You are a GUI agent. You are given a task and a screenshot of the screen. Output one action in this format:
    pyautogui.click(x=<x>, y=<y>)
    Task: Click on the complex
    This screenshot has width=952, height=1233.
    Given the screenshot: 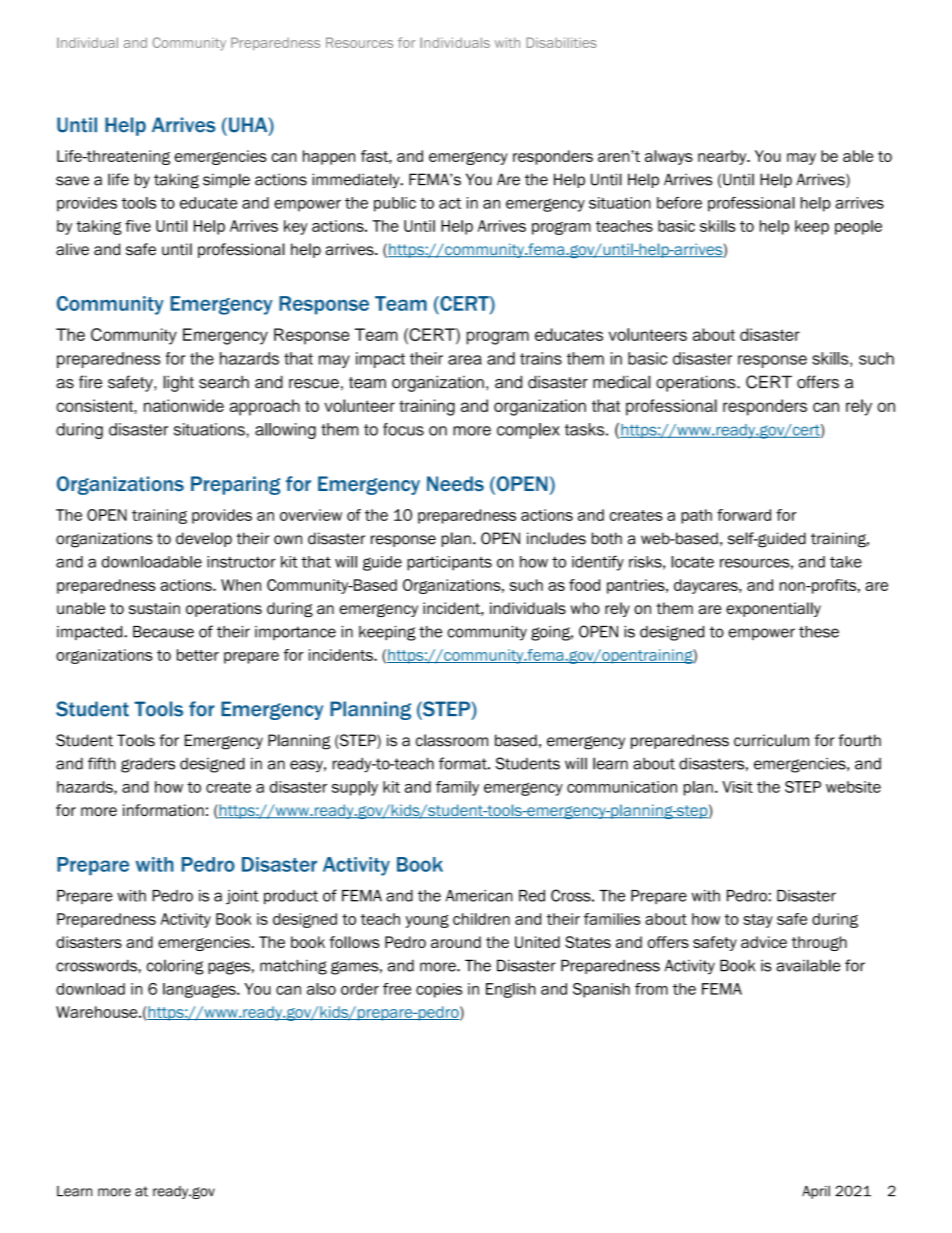 What is the action you would take?
    pyautogui.click(x=528, y=431)
